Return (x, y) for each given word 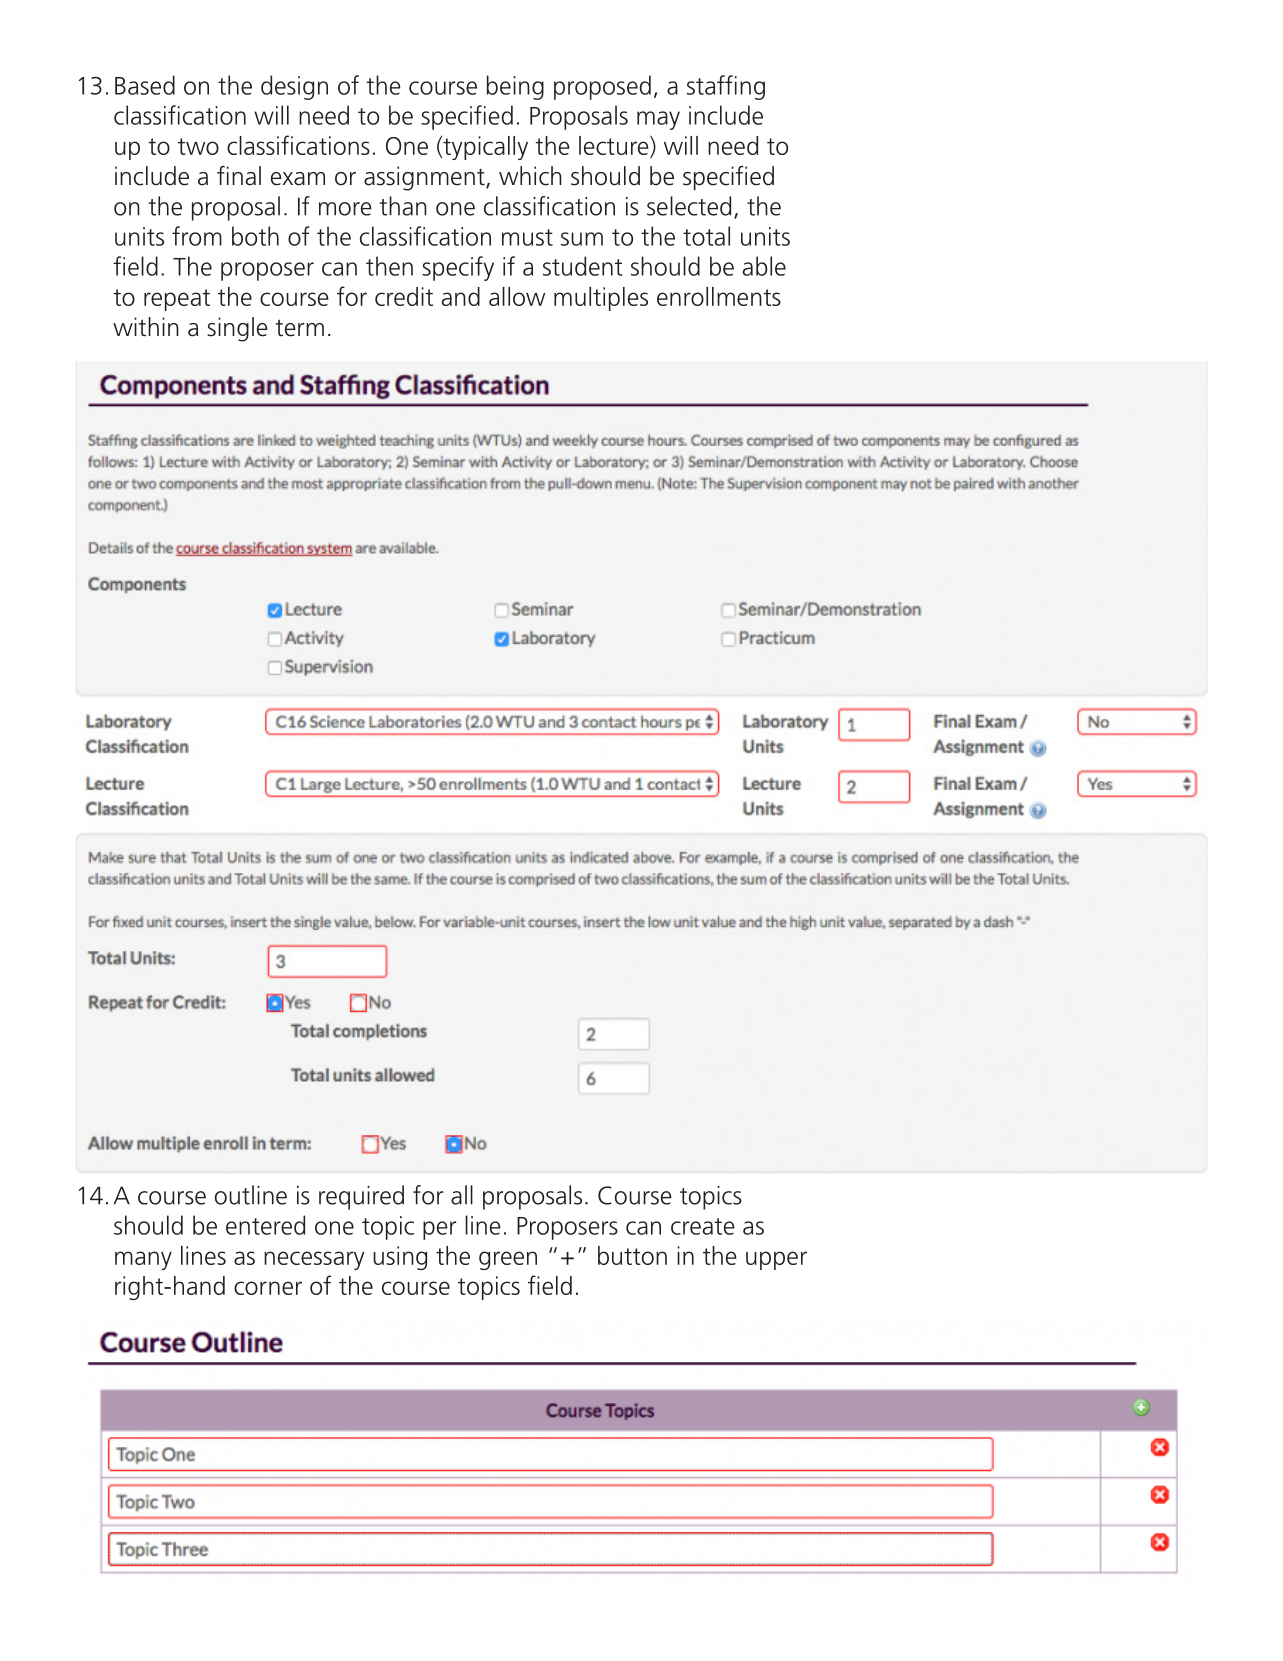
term (300, 328)
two (198, 146)
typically (484, 148)
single (237, 329)
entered (265, 1225)
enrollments (719, 296)
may (658, 120)
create (703, 1226)
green (508, 1260)
